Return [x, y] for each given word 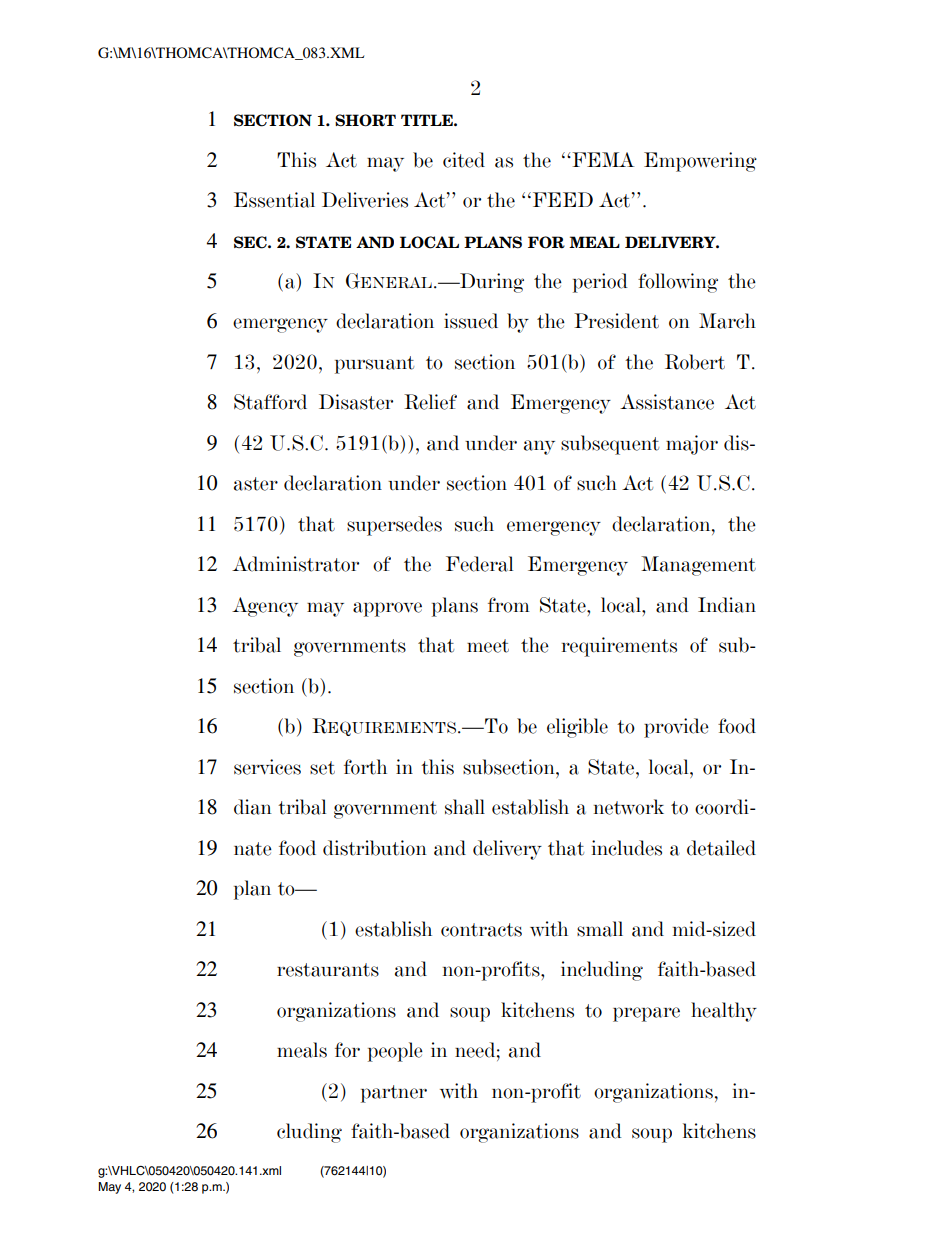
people [395, 1052]
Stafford [270, 402]
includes [627, 848]
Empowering [700, 162]
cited [464, 160]
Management [698, 566]
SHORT [365, 120]
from [509, 605]
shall [465, 807]
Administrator [295, 564]
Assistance [667, 402]
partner [394, 1094]
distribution [375, 848]
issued [471, 321]
